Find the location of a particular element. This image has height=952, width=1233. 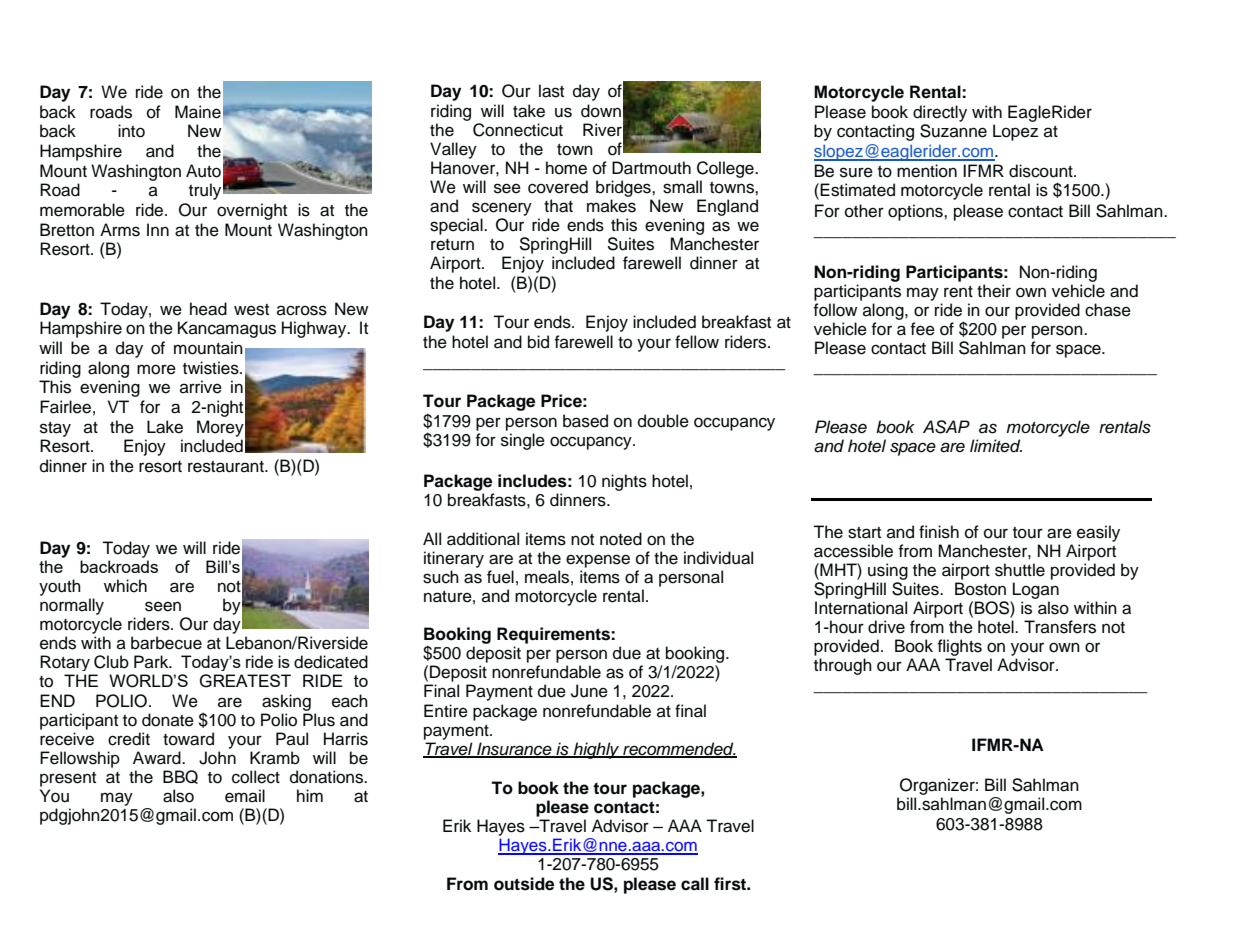

donate is located at coordinates (168, 720).
